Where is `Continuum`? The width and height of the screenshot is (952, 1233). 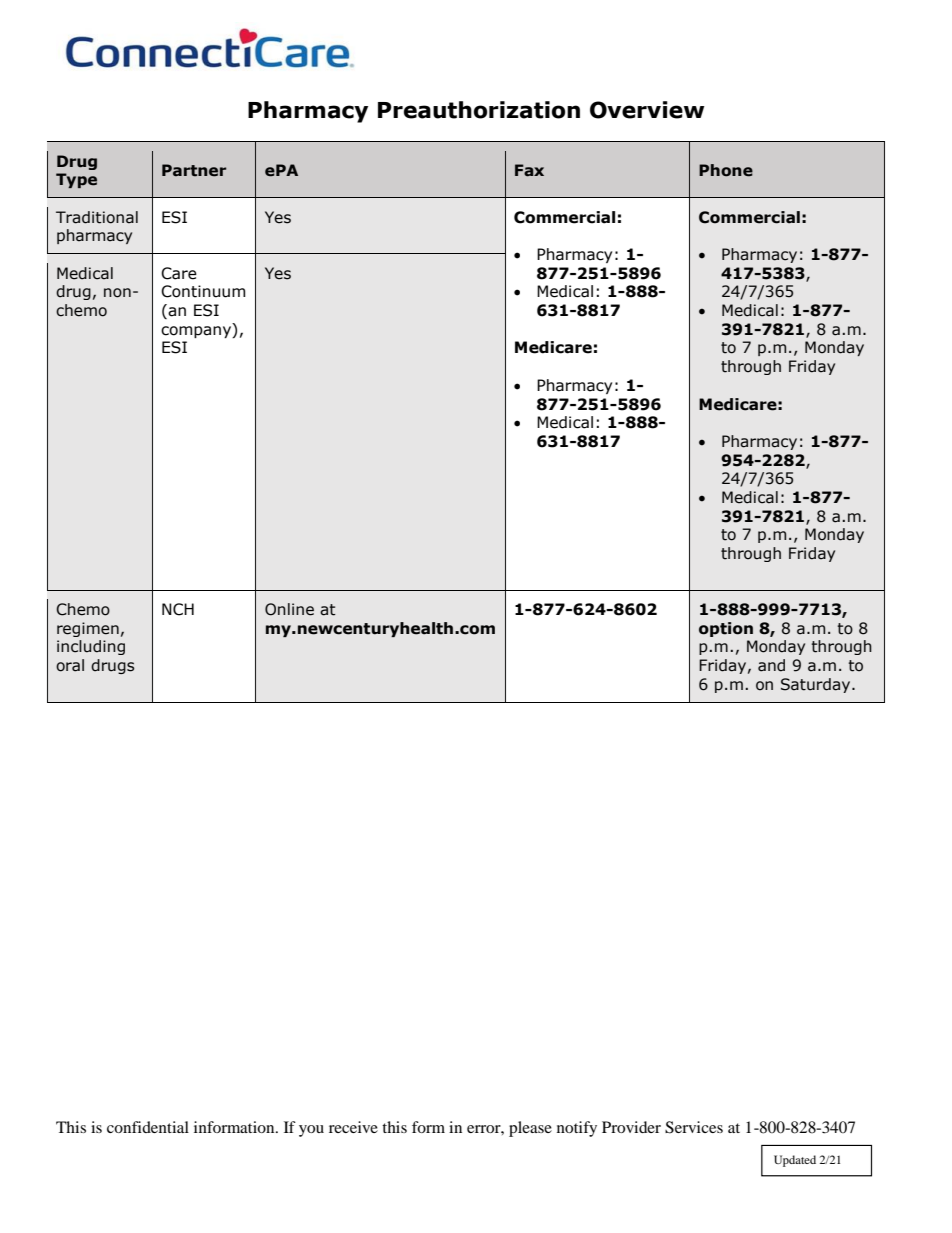
Continuum is located at coordinates (203, 291).
